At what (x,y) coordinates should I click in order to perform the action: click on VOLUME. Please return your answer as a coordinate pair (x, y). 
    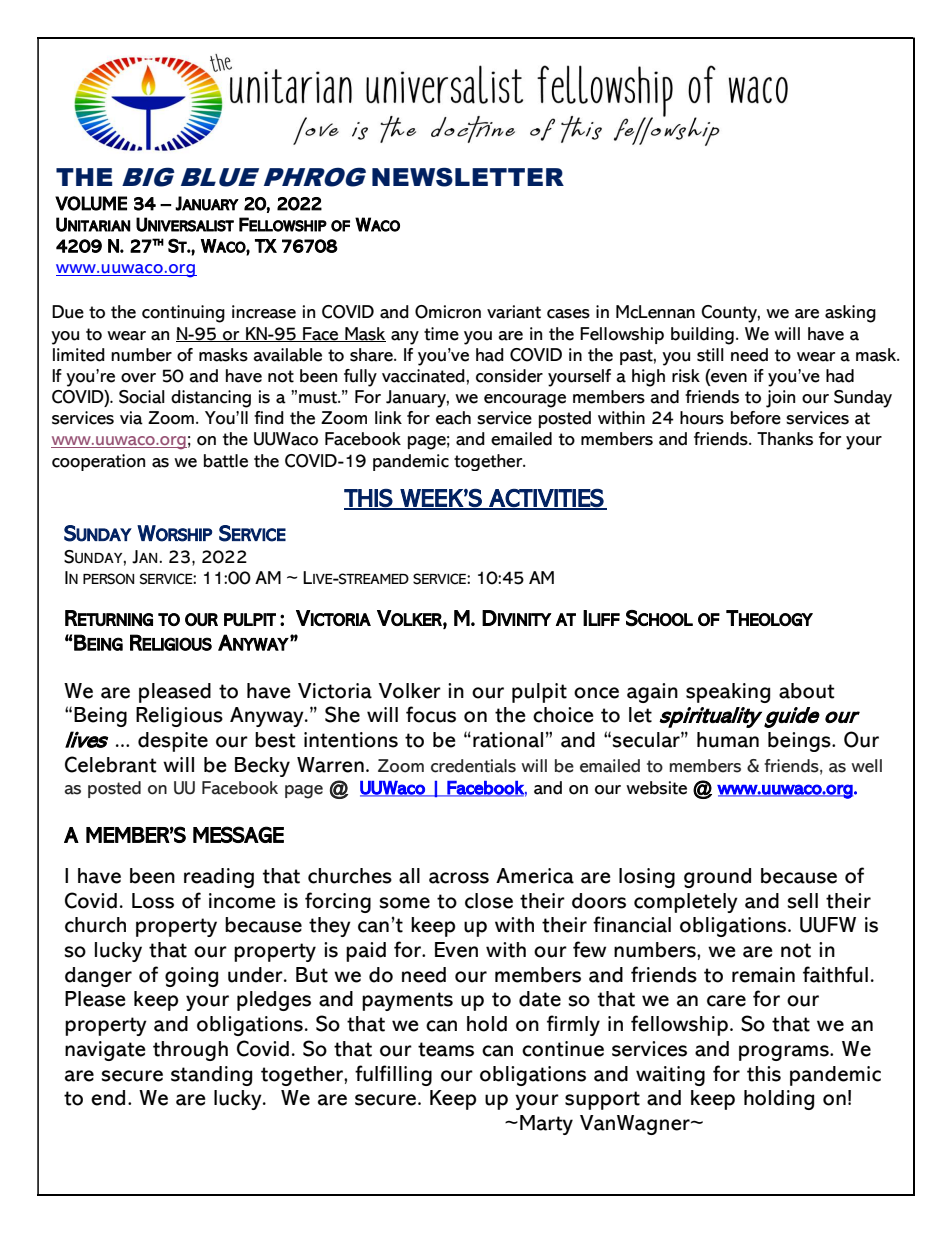
    Looking at the image, I should click on (91, 203).
